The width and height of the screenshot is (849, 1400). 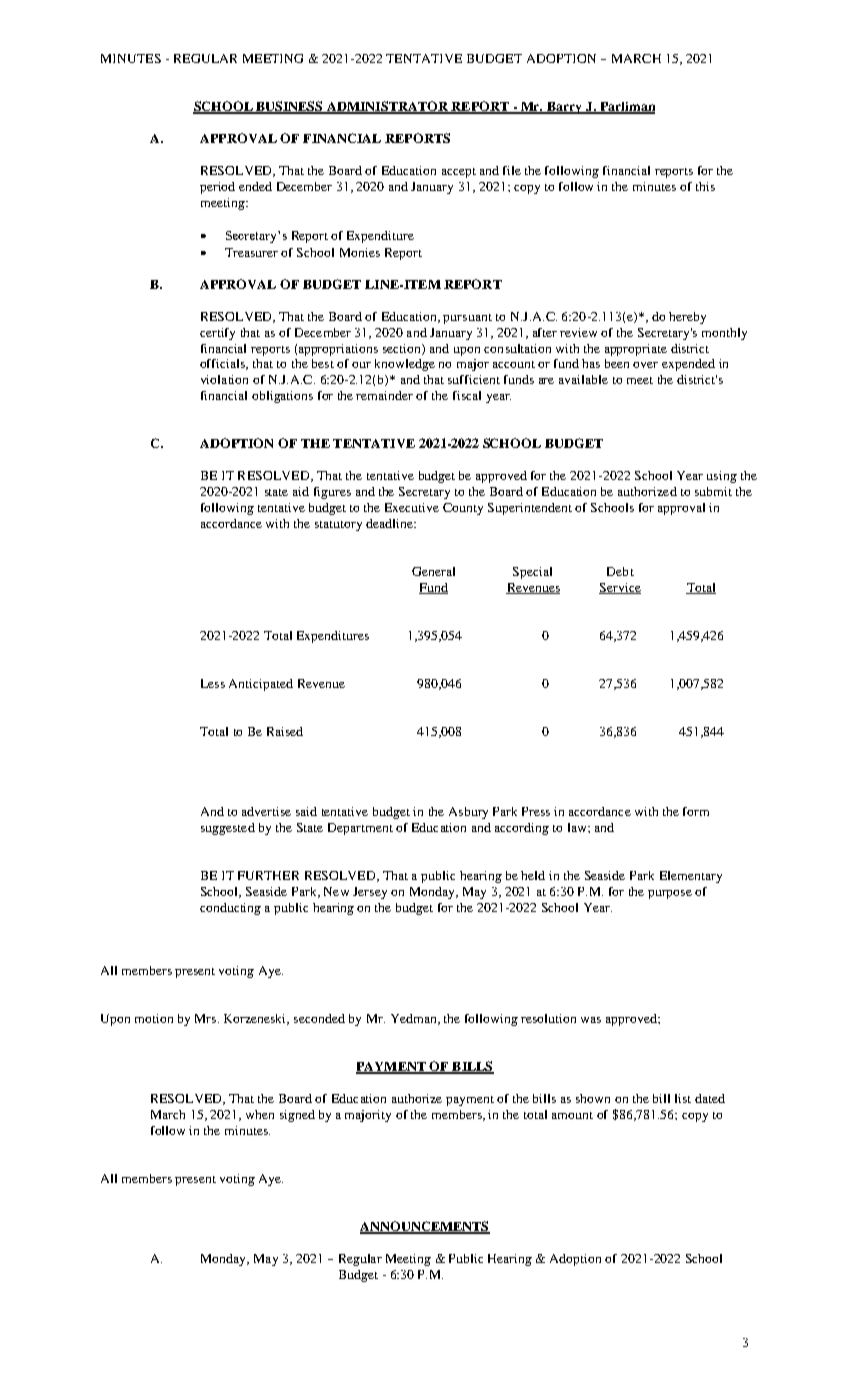 I want to click on this, so click(x=705, y=186).
